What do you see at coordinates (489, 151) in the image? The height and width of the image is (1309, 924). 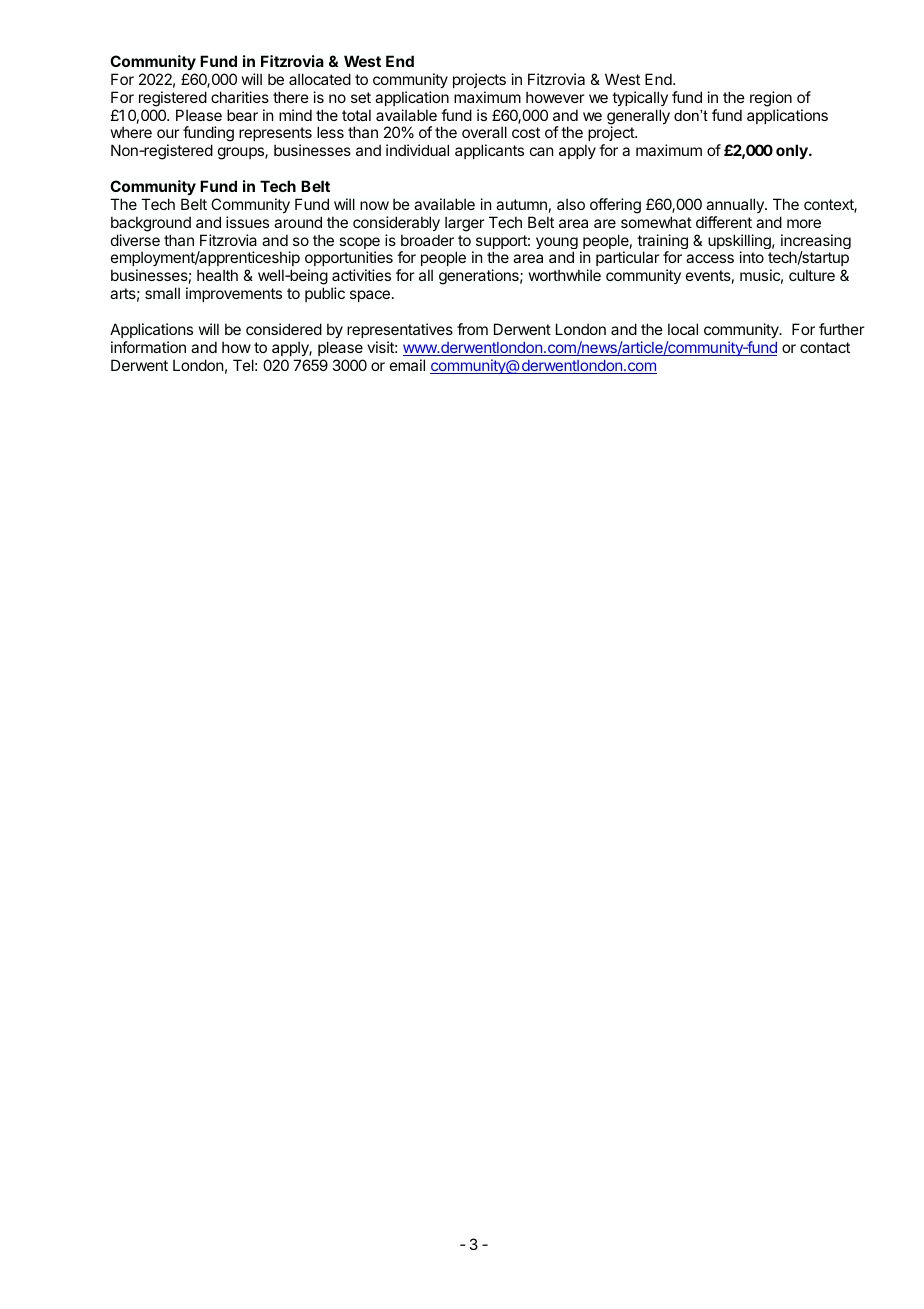 I see `applicants` at bounding box center [489, 151].
